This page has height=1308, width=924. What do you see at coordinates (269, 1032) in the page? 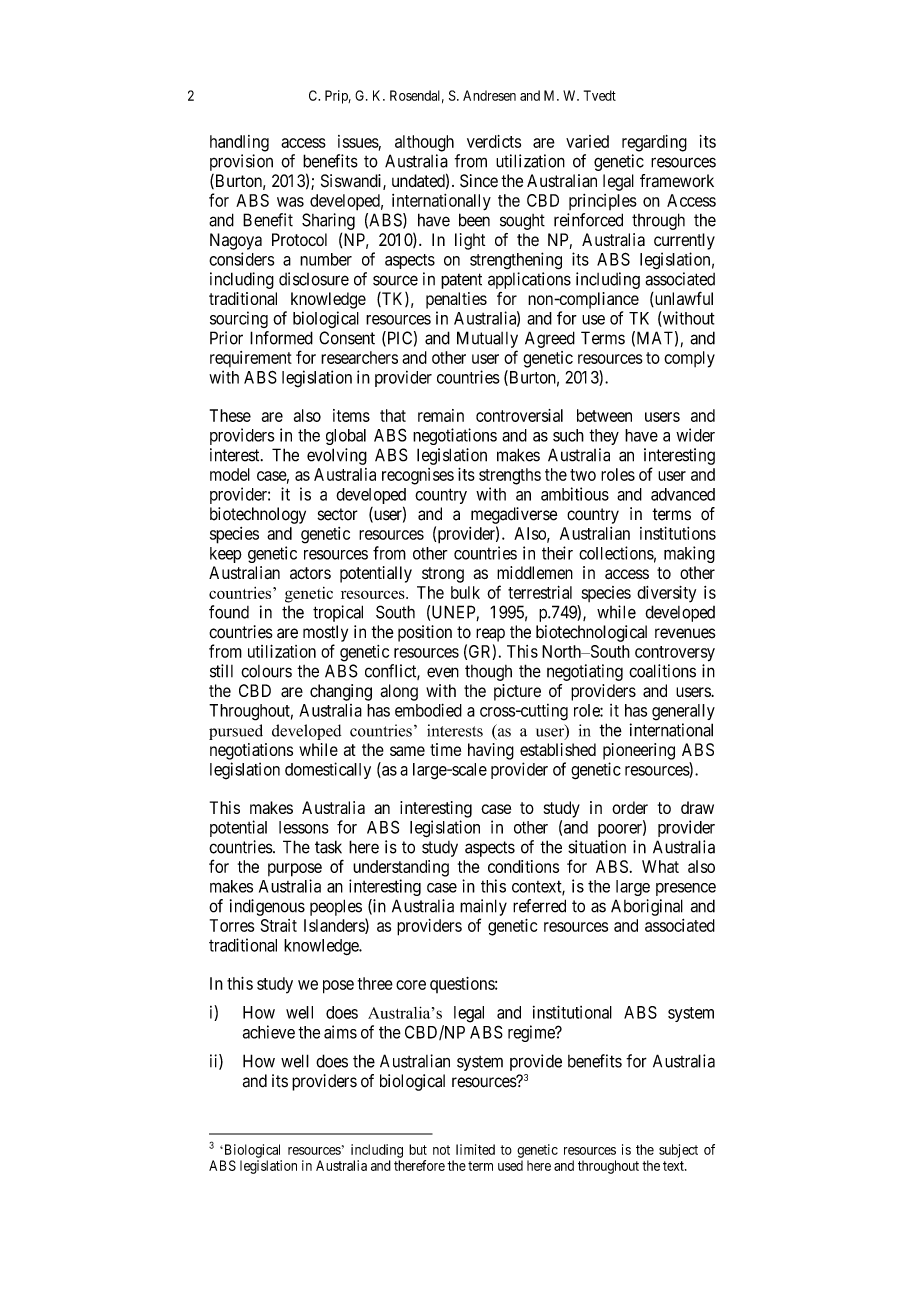
I see `achieve` at bounding box center [269, 1032].
